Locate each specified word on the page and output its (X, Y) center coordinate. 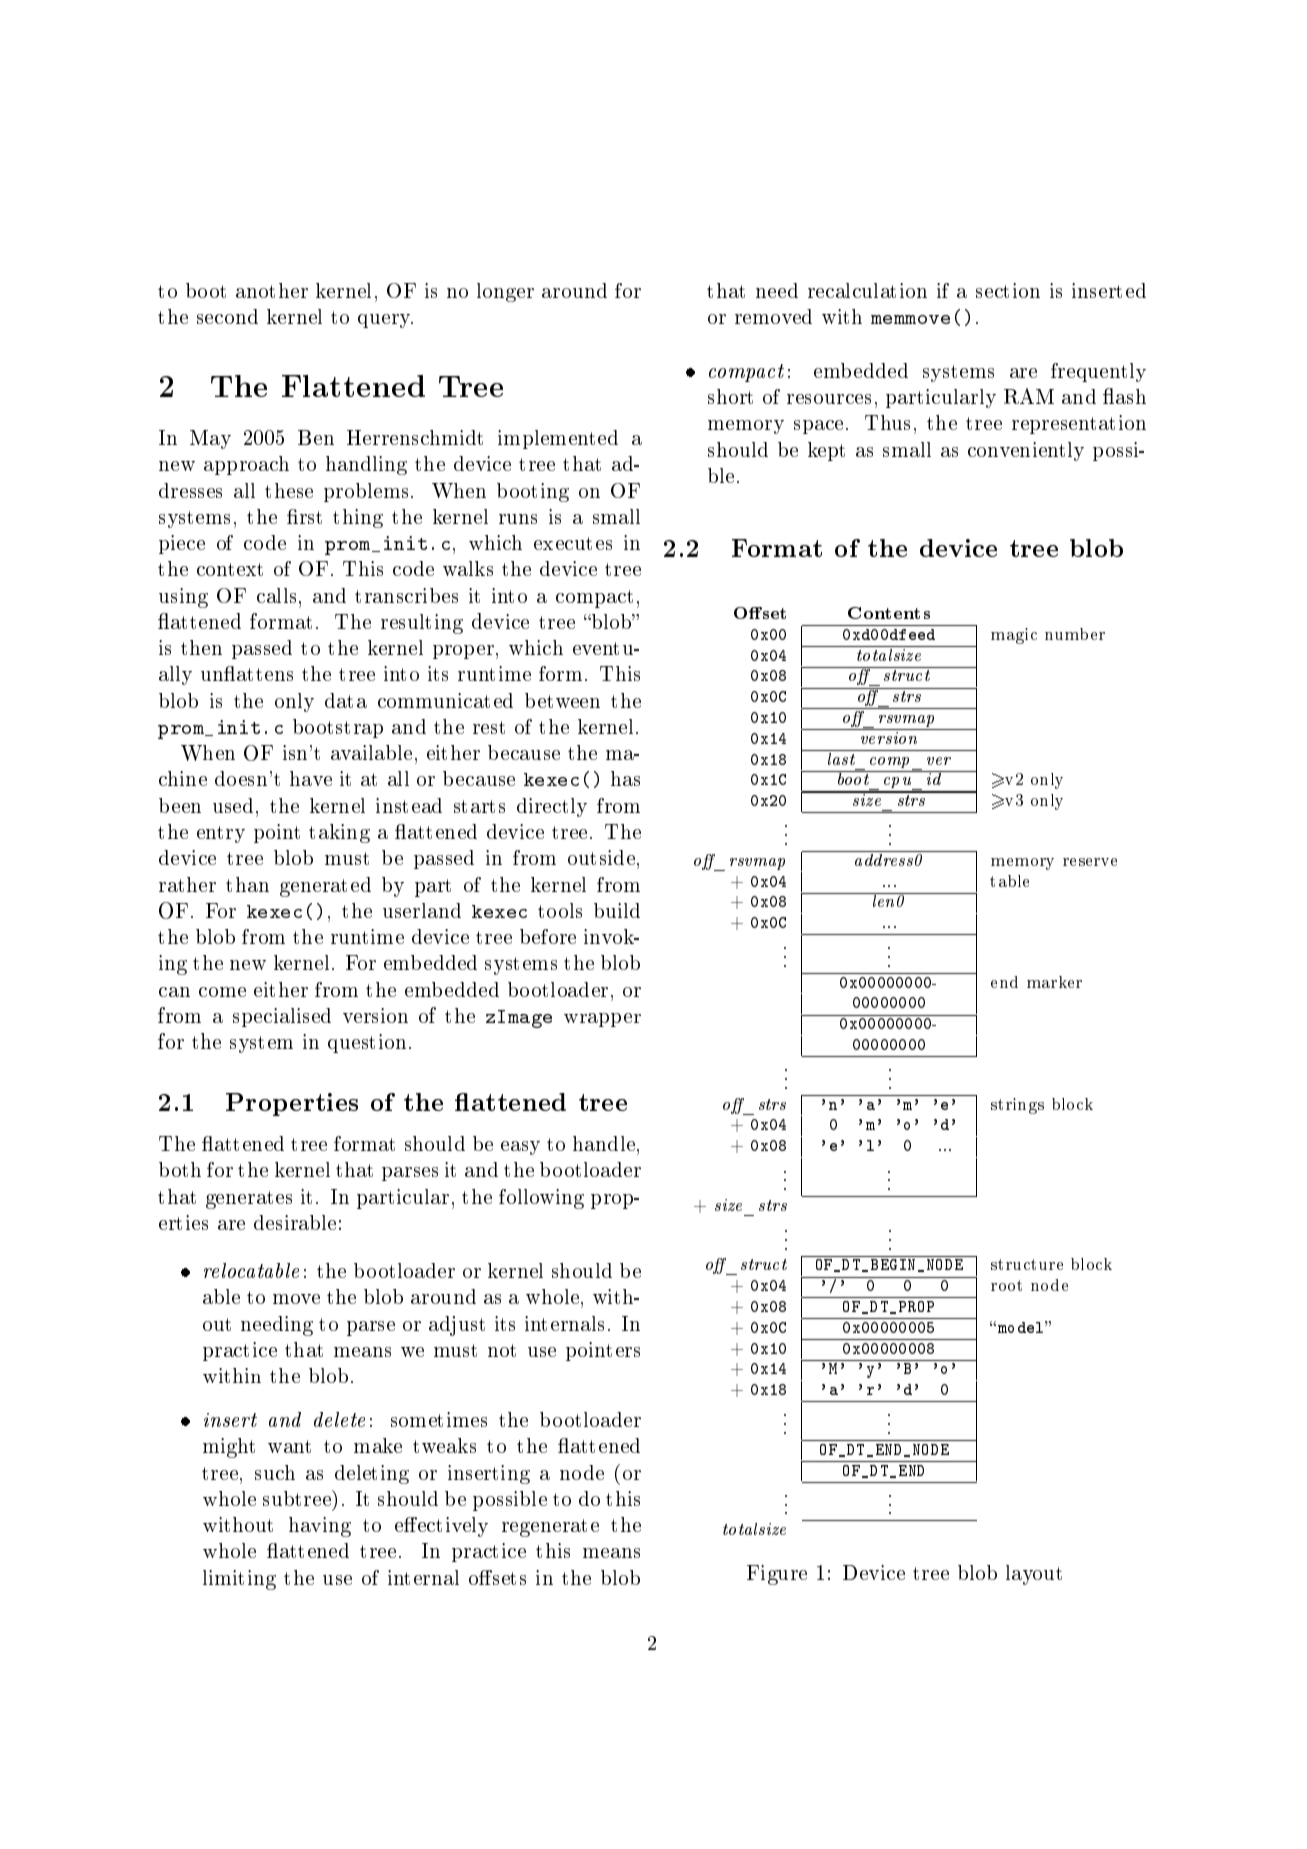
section (1008, 290)
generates (249, 1200)
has (625, 778)
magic (1014, 636)
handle (604, 1143)
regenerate (550, 1528)
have (311, 778)
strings (1017, 1106)
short (730, 396)
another (272, 290)
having (320, 1527)
